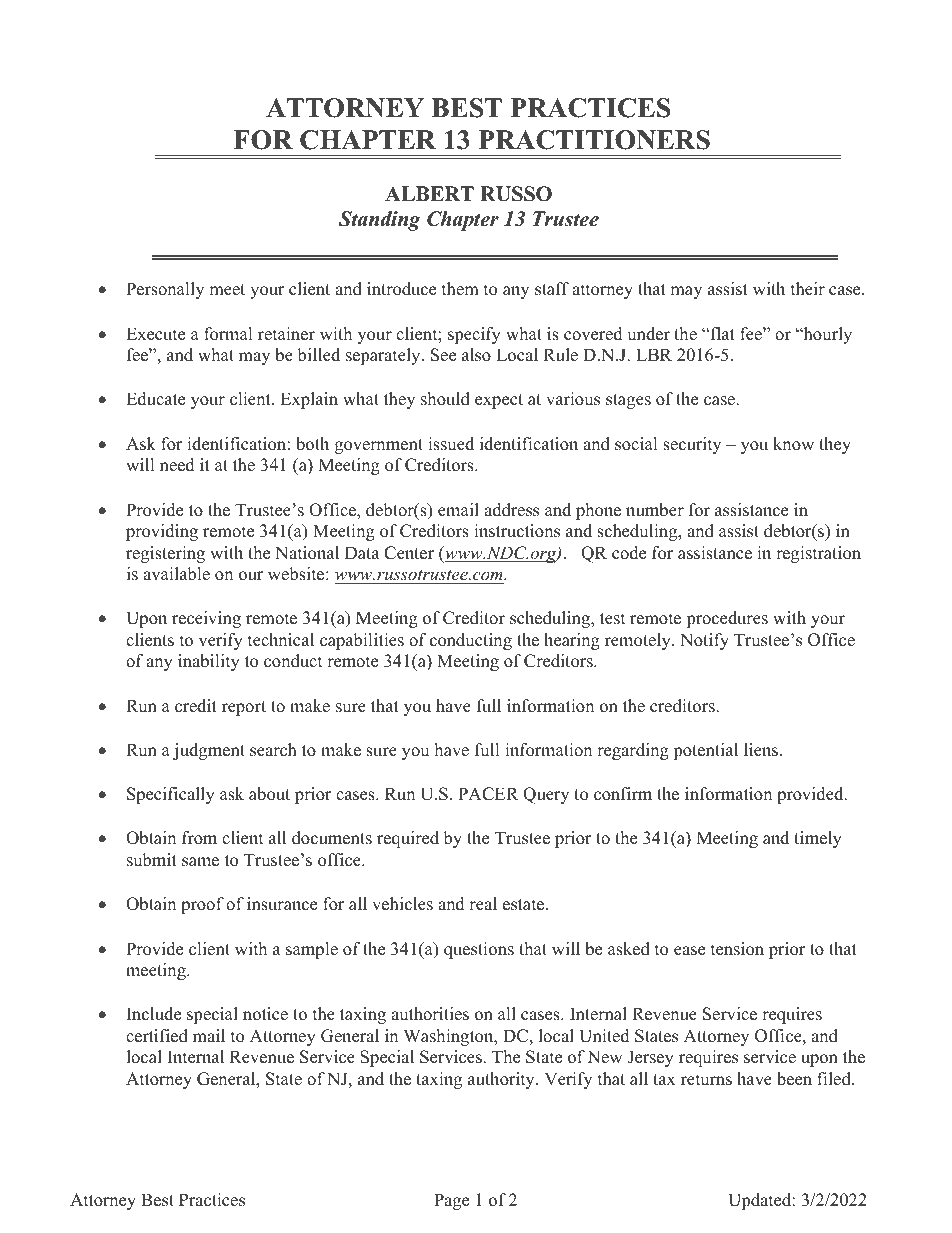 This document has height=1233, width=952. I want to click on certified, so click(157, 1036).
